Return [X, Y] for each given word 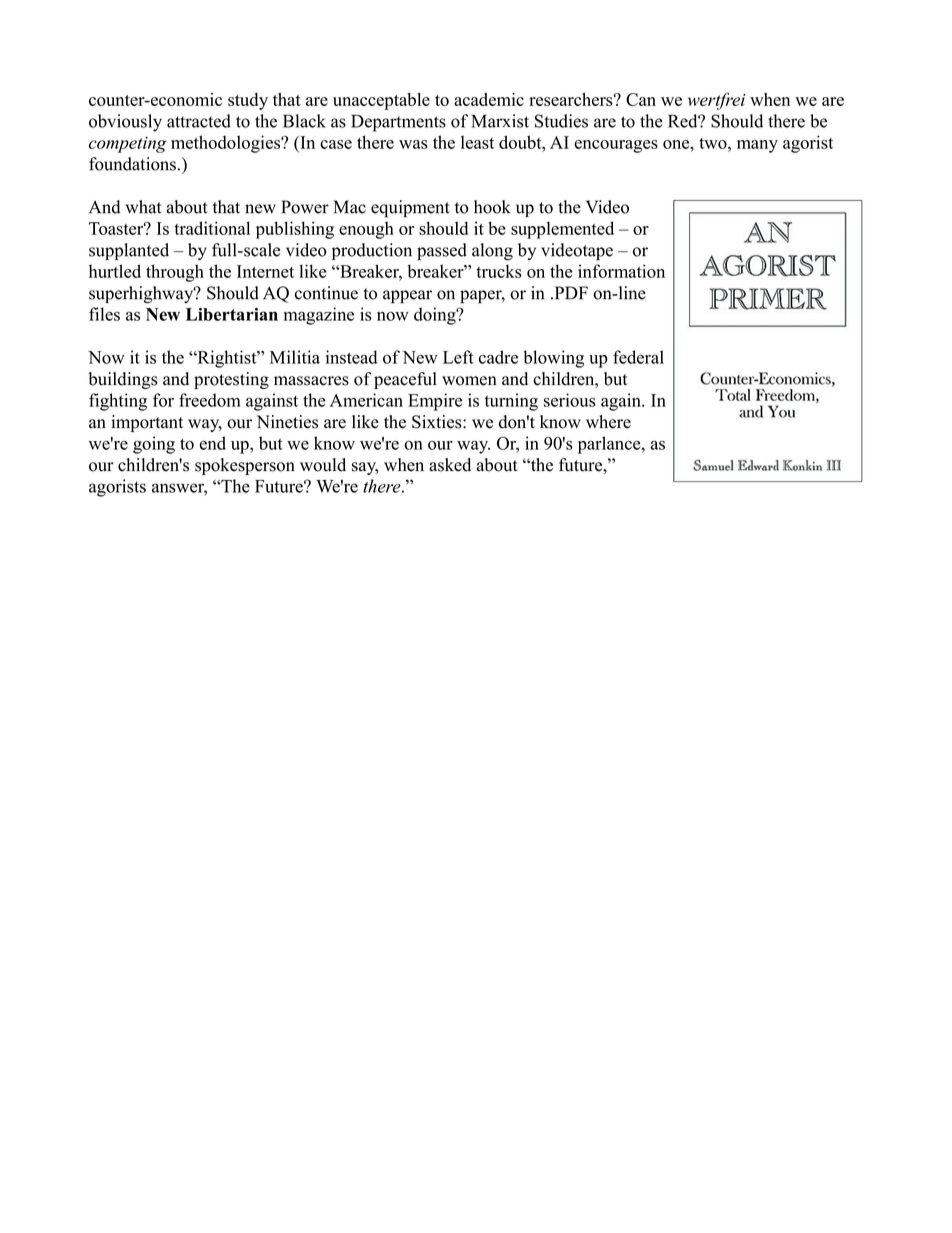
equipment [410, 209]
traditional [212, 228]
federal [638, 357]
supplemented [562, 230]
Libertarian [232, 314]
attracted [199, 121]
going [154, 445]
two [714, 143]
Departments [398, 123]
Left [458, 357]
